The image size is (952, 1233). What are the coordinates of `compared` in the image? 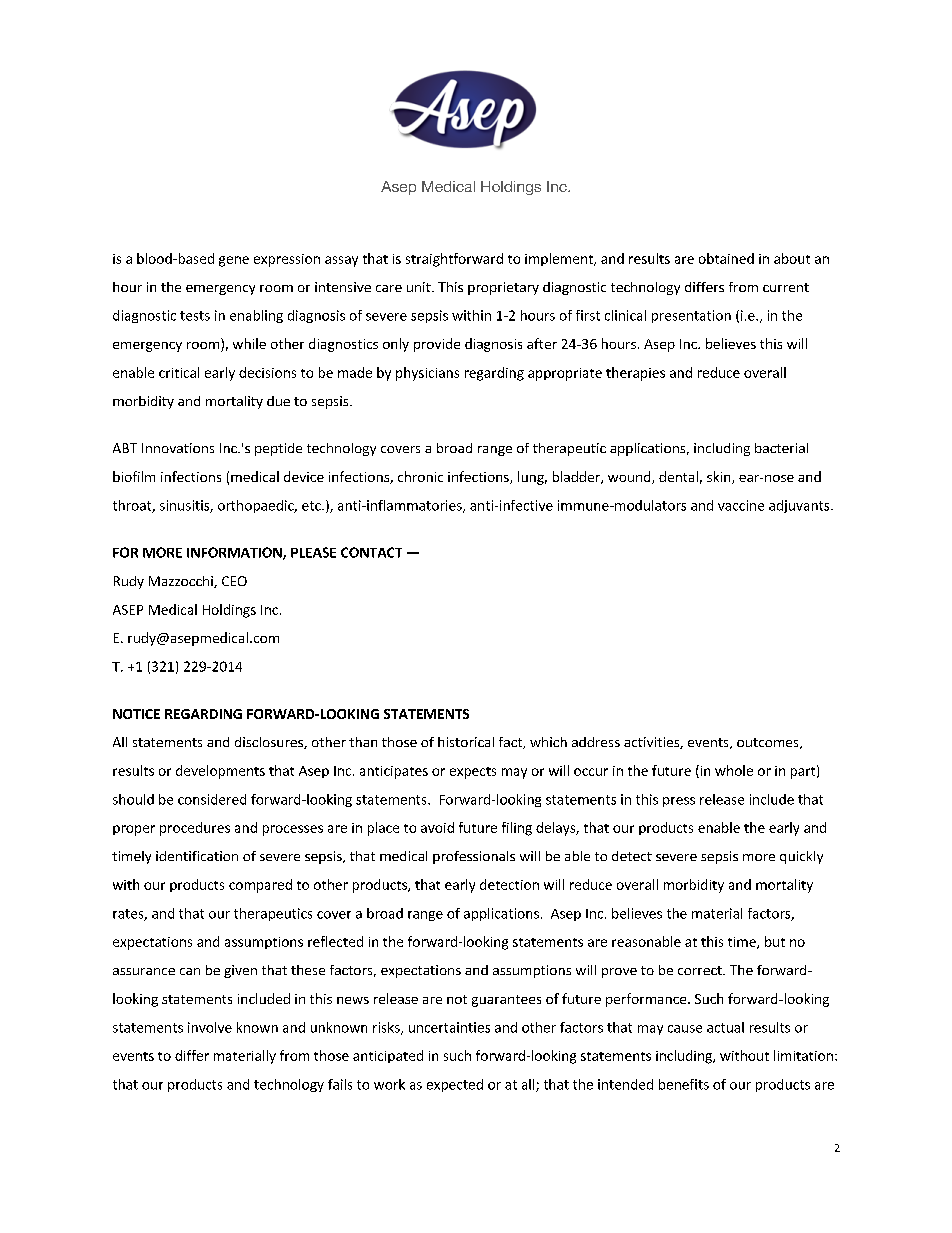 It's located at (260, 886).
